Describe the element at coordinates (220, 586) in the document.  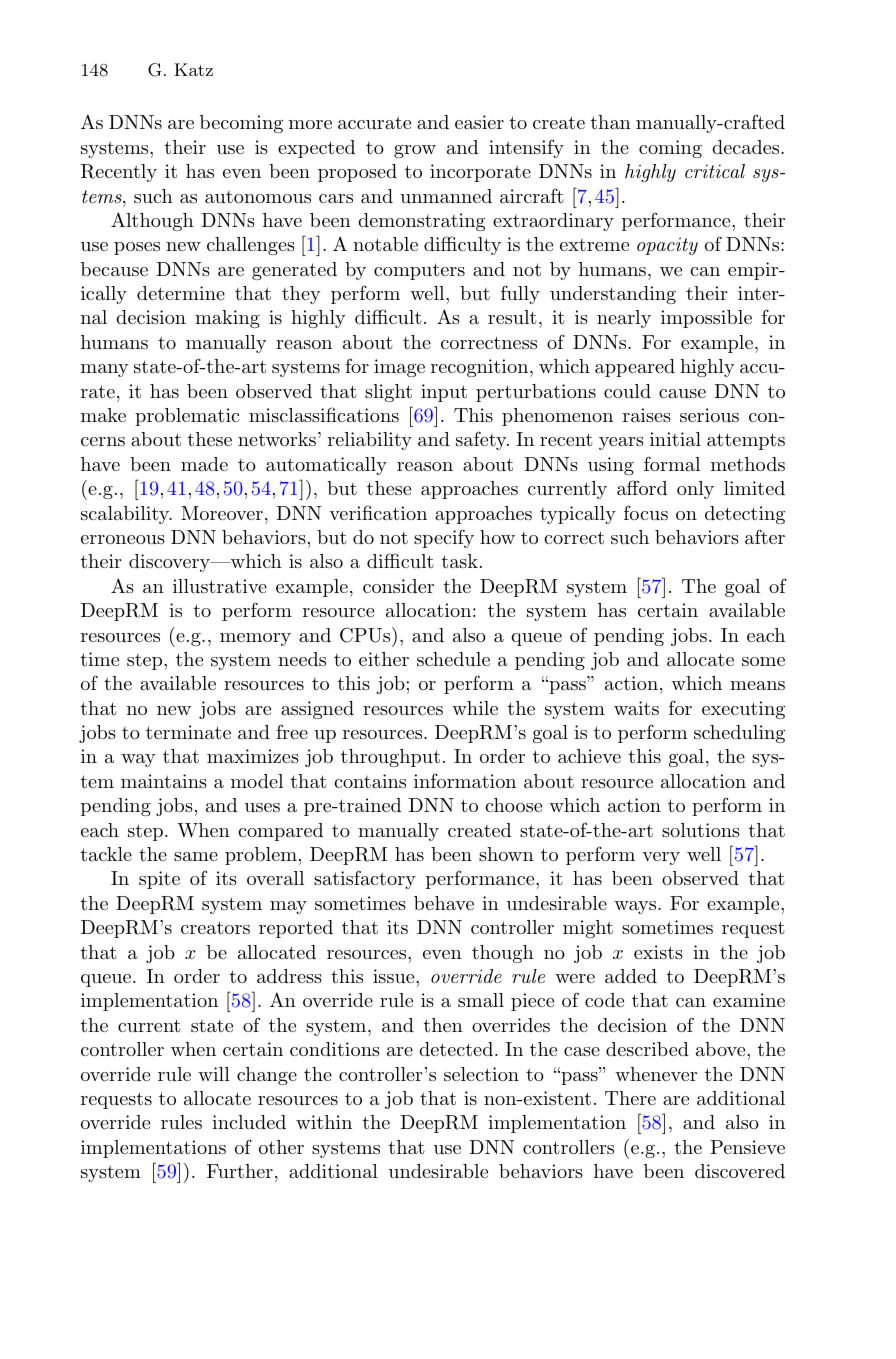
I see `illustrative` at that location.
